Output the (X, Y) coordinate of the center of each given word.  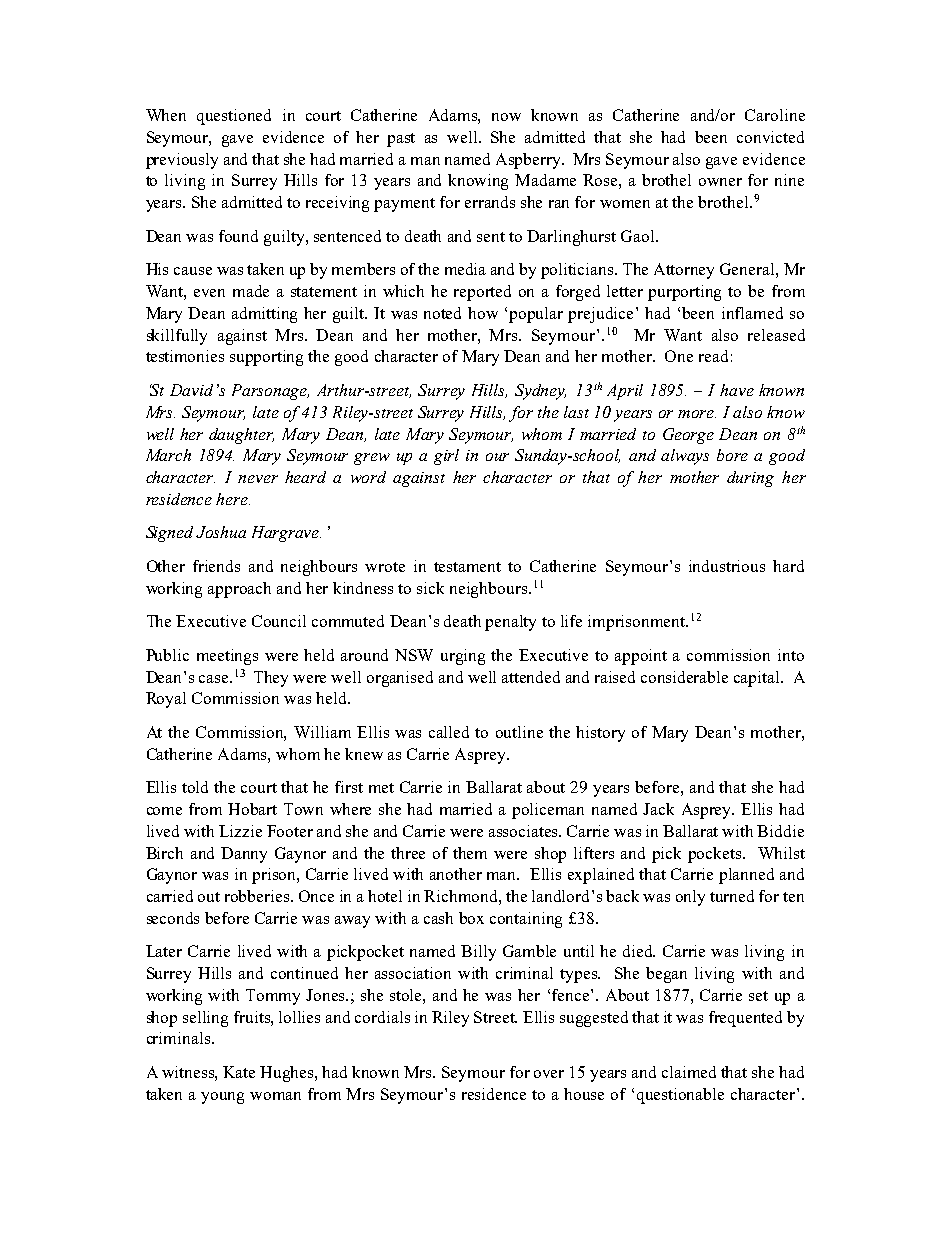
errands (490, 202)
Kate (239, 1072)
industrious (727, 566)
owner (720, 182)
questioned (234, 117)
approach (239, 590)
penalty (510, 623)
